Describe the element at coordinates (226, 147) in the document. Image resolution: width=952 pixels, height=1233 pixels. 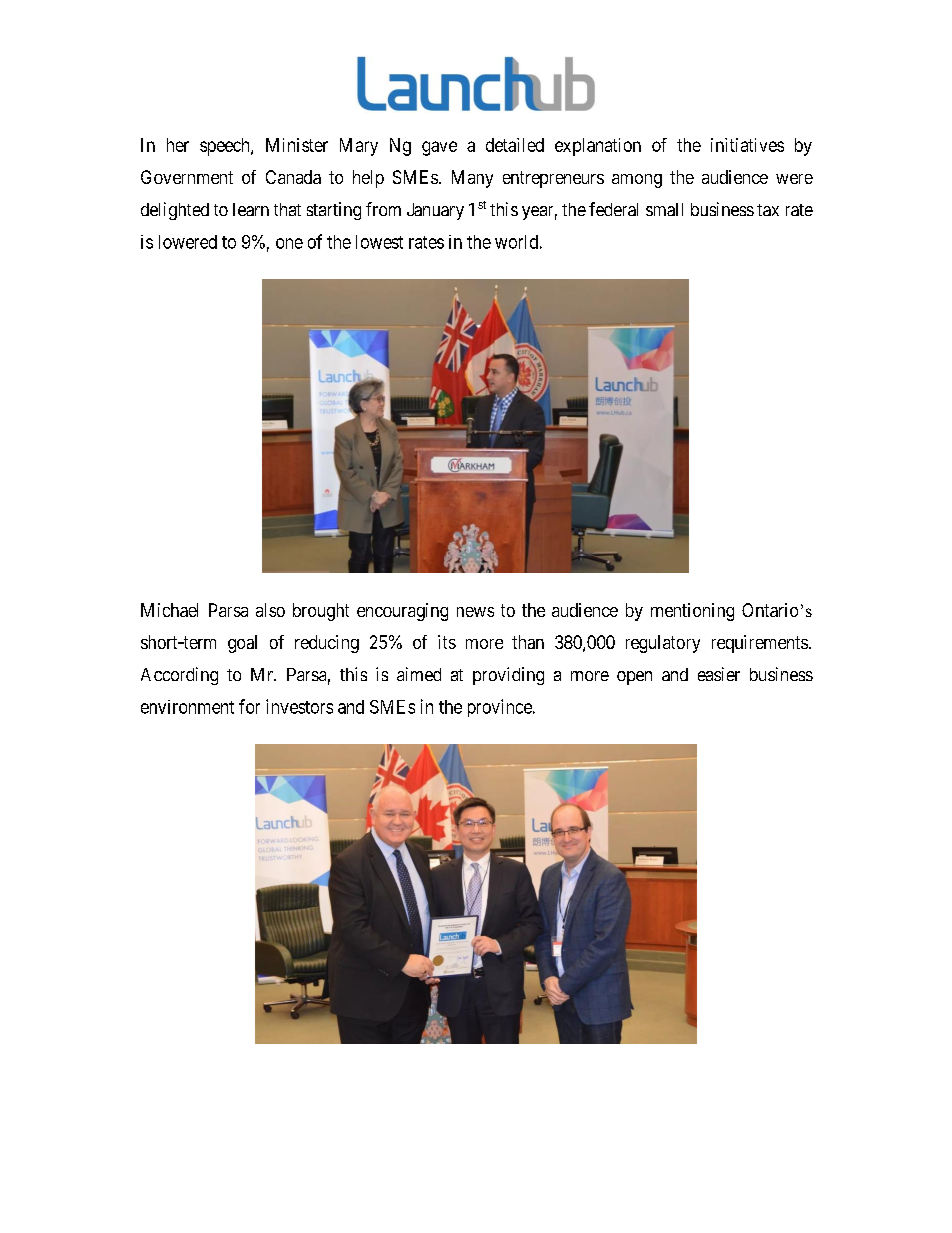
I see `speech` at that location.
